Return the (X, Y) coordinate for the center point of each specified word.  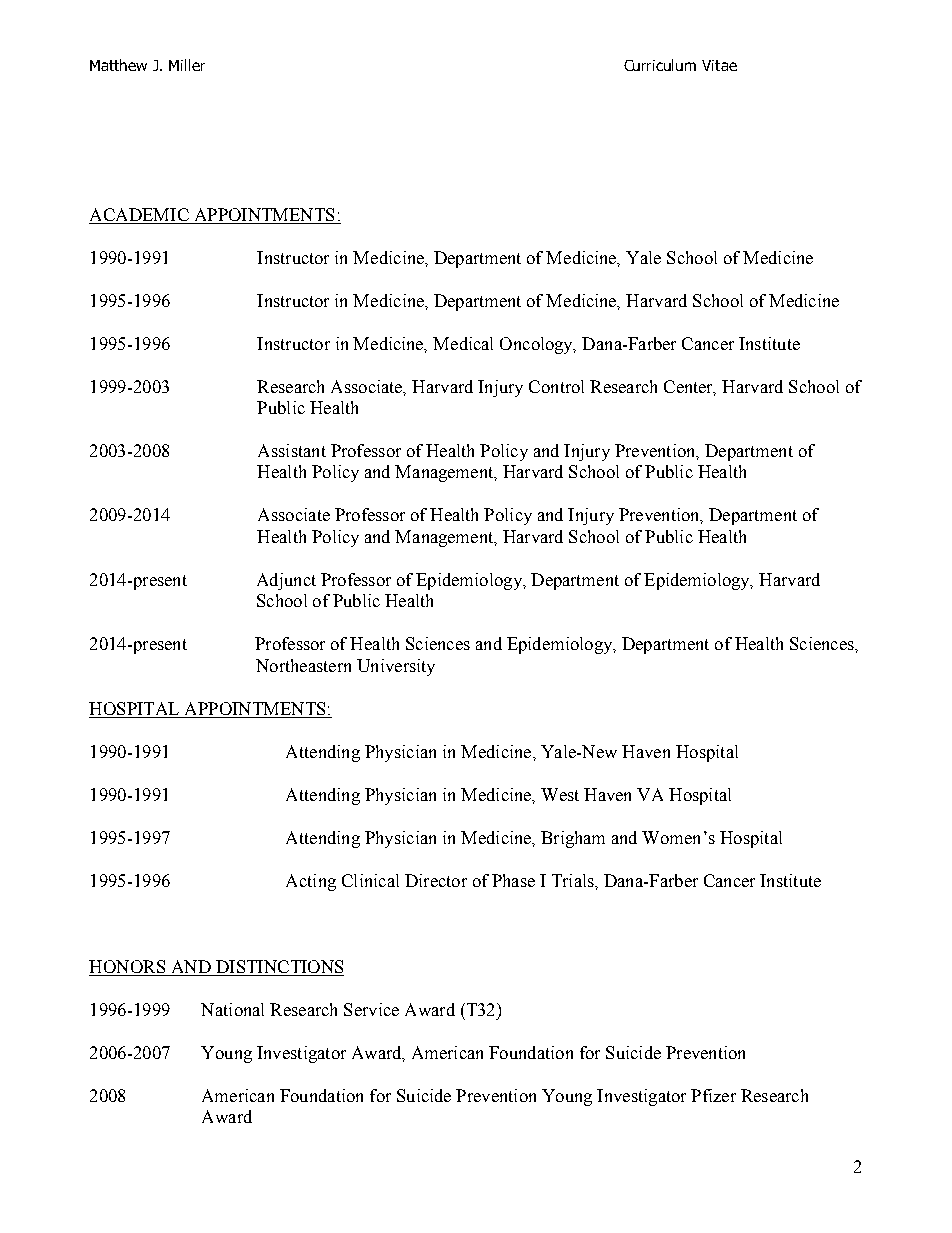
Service (371, 1009)
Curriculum (660, 65)
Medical (463, 343)
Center (690, 387)
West (560, 794)
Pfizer (713, 1095)
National (232, 1009)
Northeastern (303, 665)
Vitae (719, 65)
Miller (187, 65)
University (396, 667)
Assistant (292, 450)
